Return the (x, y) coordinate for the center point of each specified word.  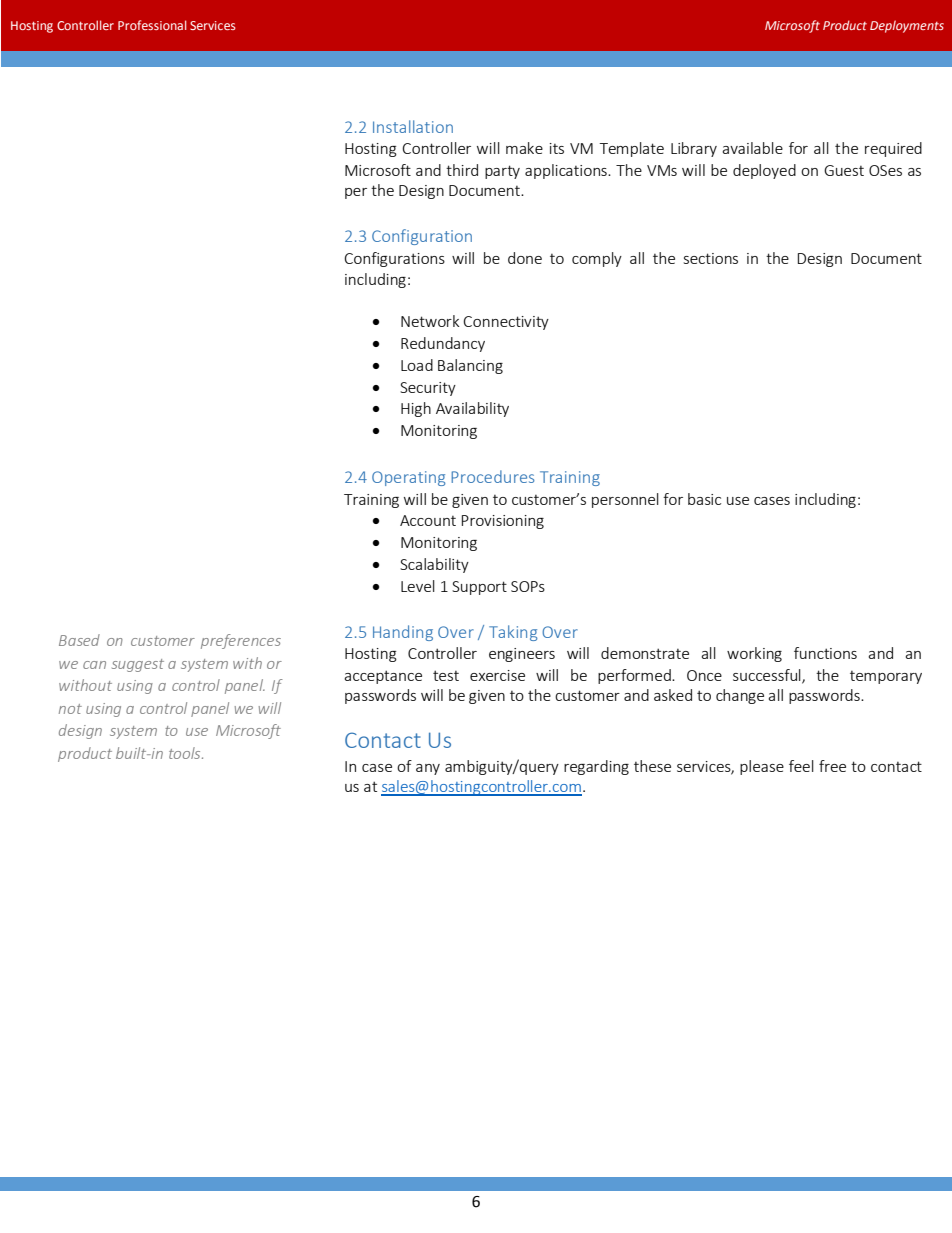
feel (801, 766)
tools (186, 753)
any (428, 769)
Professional (152, 25)
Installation (413, 126)
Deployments (907, 26)
